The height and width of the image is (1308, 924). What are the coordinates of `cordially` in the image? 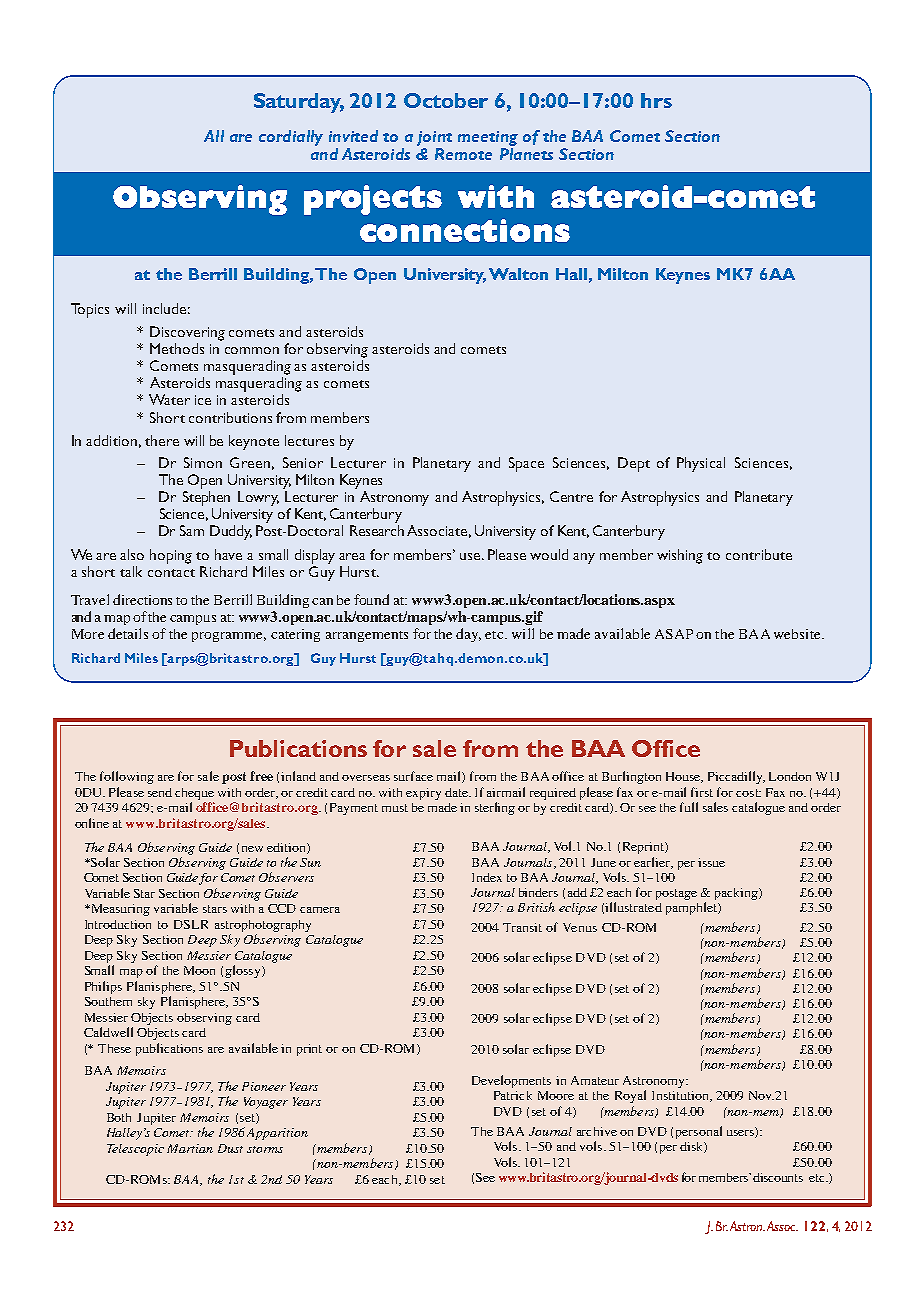 It's located at (291, 138).
